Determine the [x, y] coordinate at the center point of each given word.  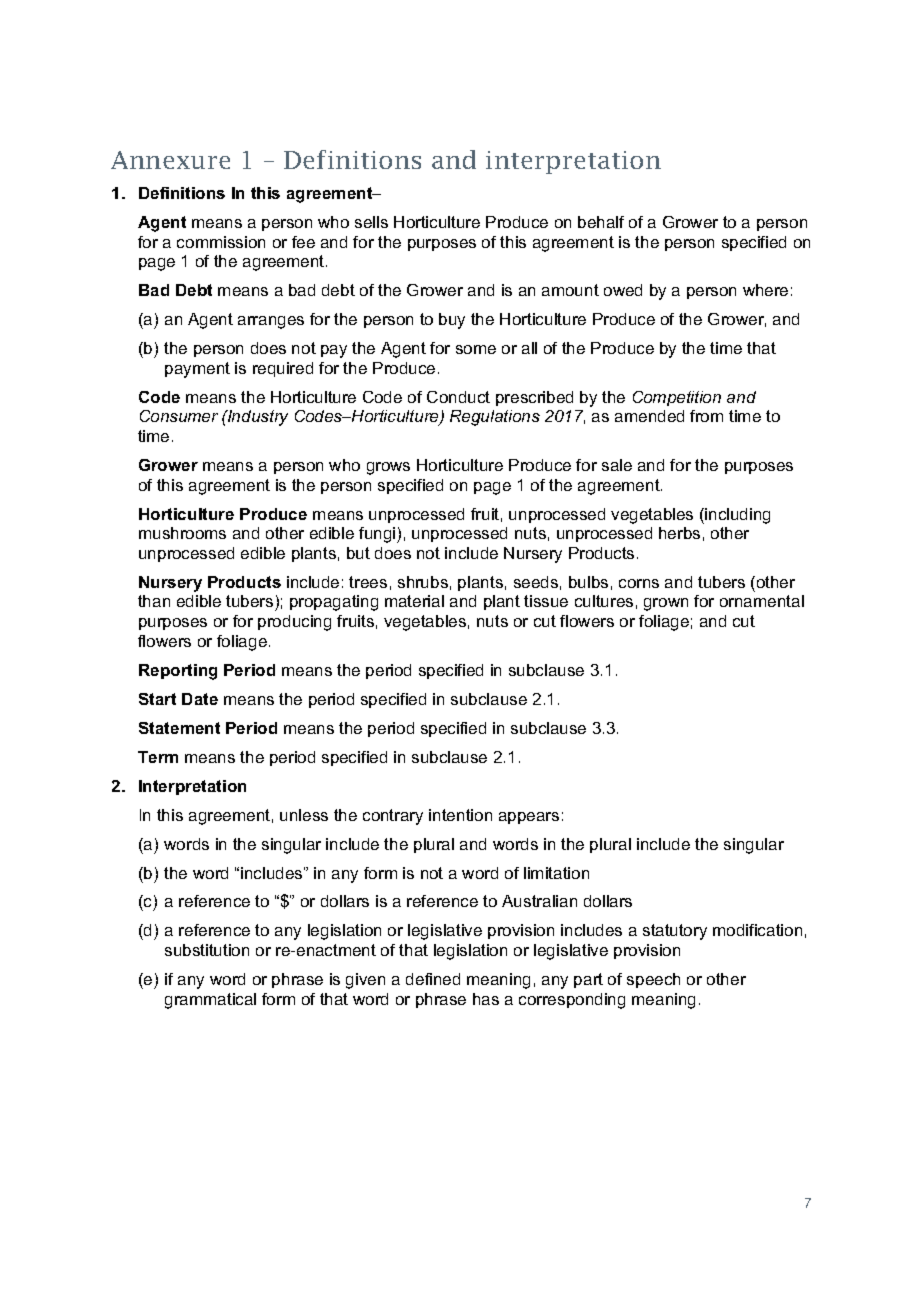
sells [371, 222]
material [414, 601]
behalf [601, 222]
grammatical [210, 1001]
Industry [257, 418]
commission [221, 242]
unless [304, 815]
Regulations [495, 418]
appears [529, 818]
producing [294, 623]
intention [460, 815]
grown [666, 604]
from [706, 416]
